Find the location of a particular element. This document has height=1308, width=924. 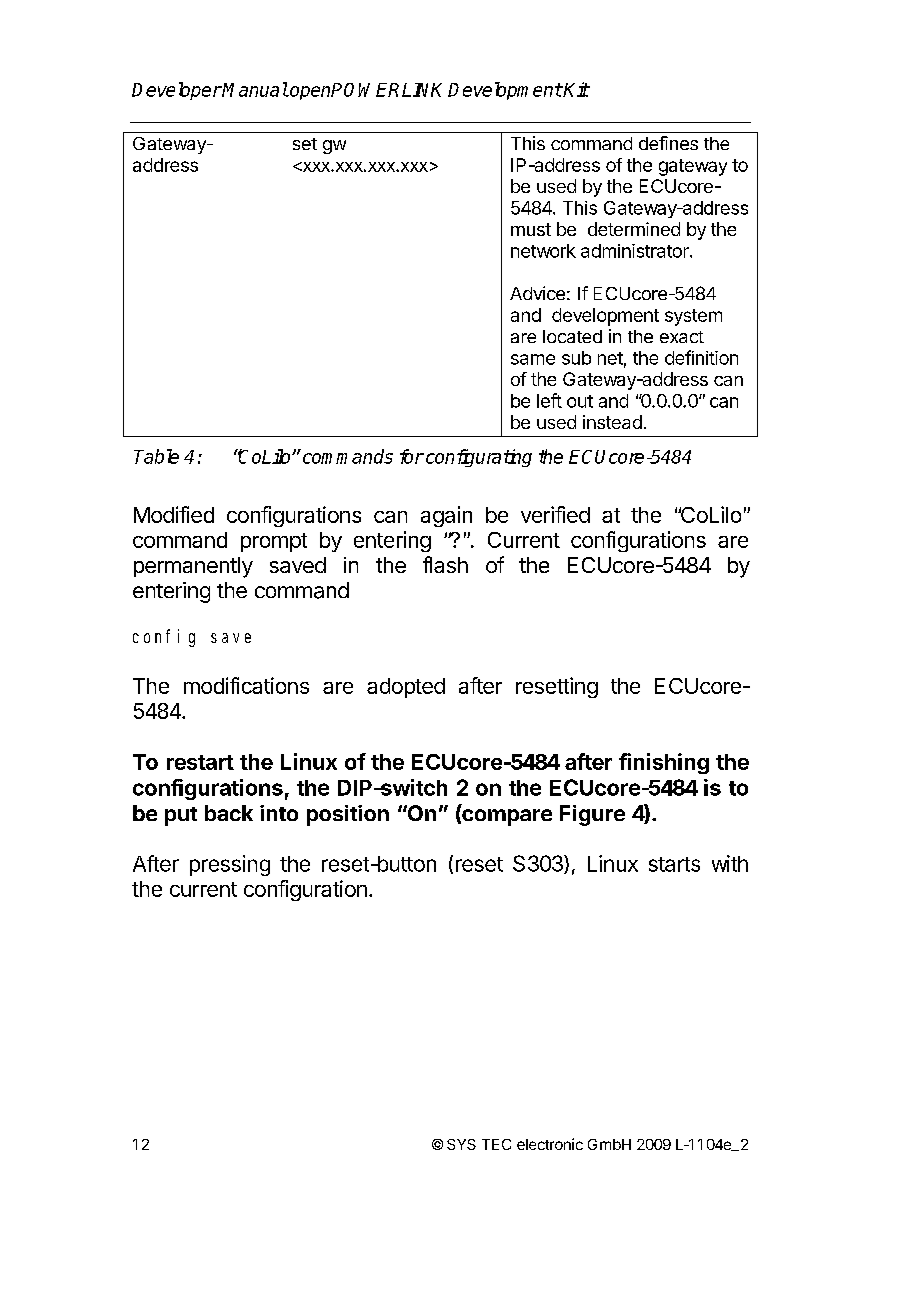

flash is located at coordinates (445, 564).
